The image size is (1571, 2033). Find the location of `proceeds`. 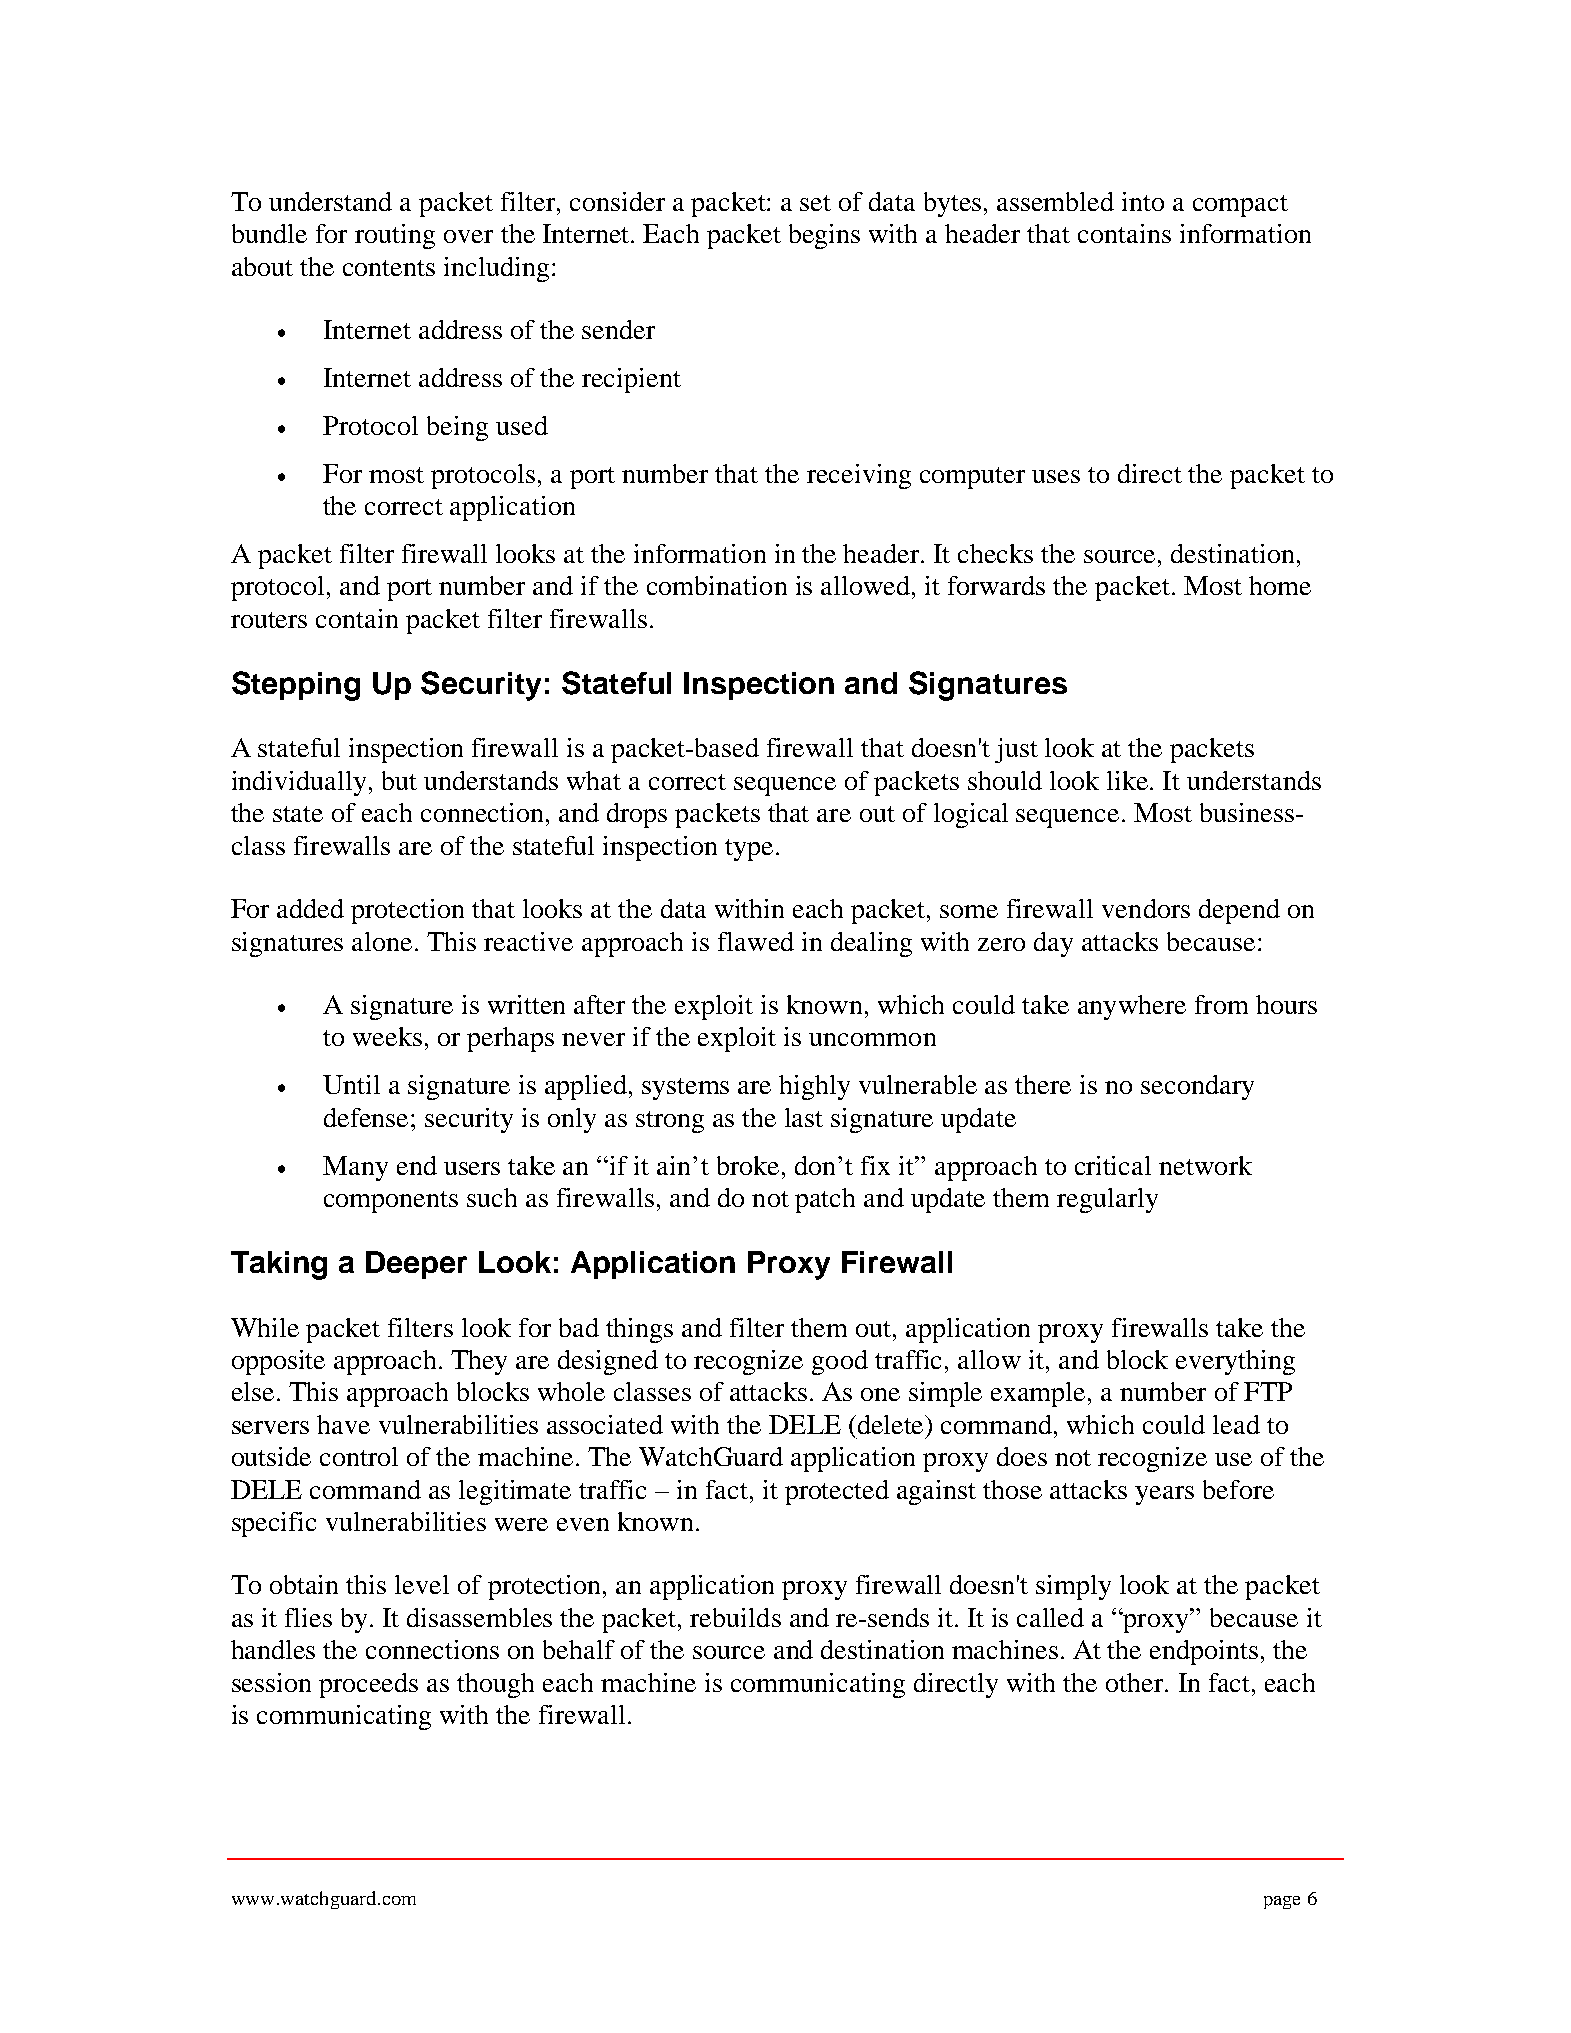

proceeds is located at coordinates (368, 1685).
